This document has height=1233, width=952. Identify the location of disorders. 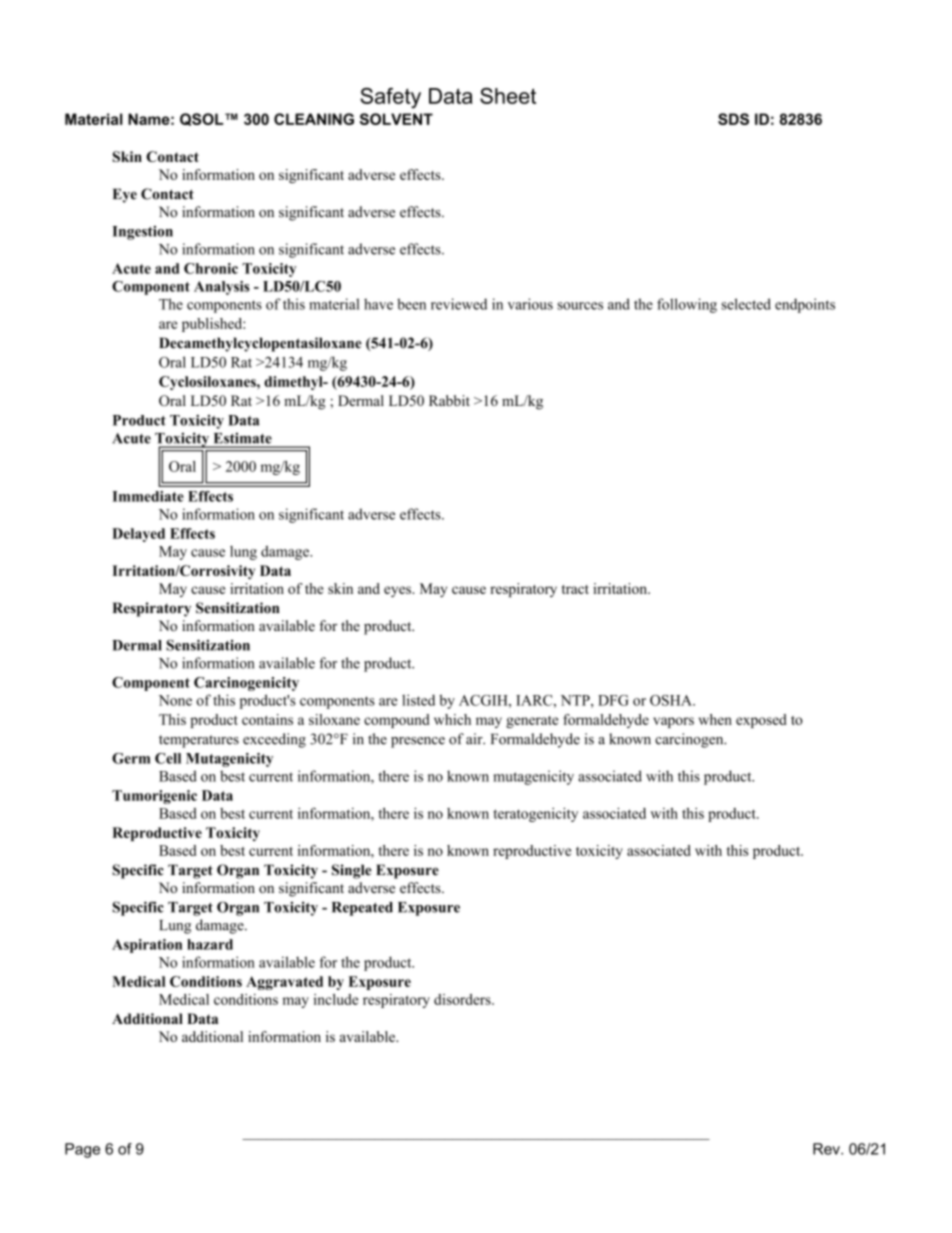
(463, 999).
